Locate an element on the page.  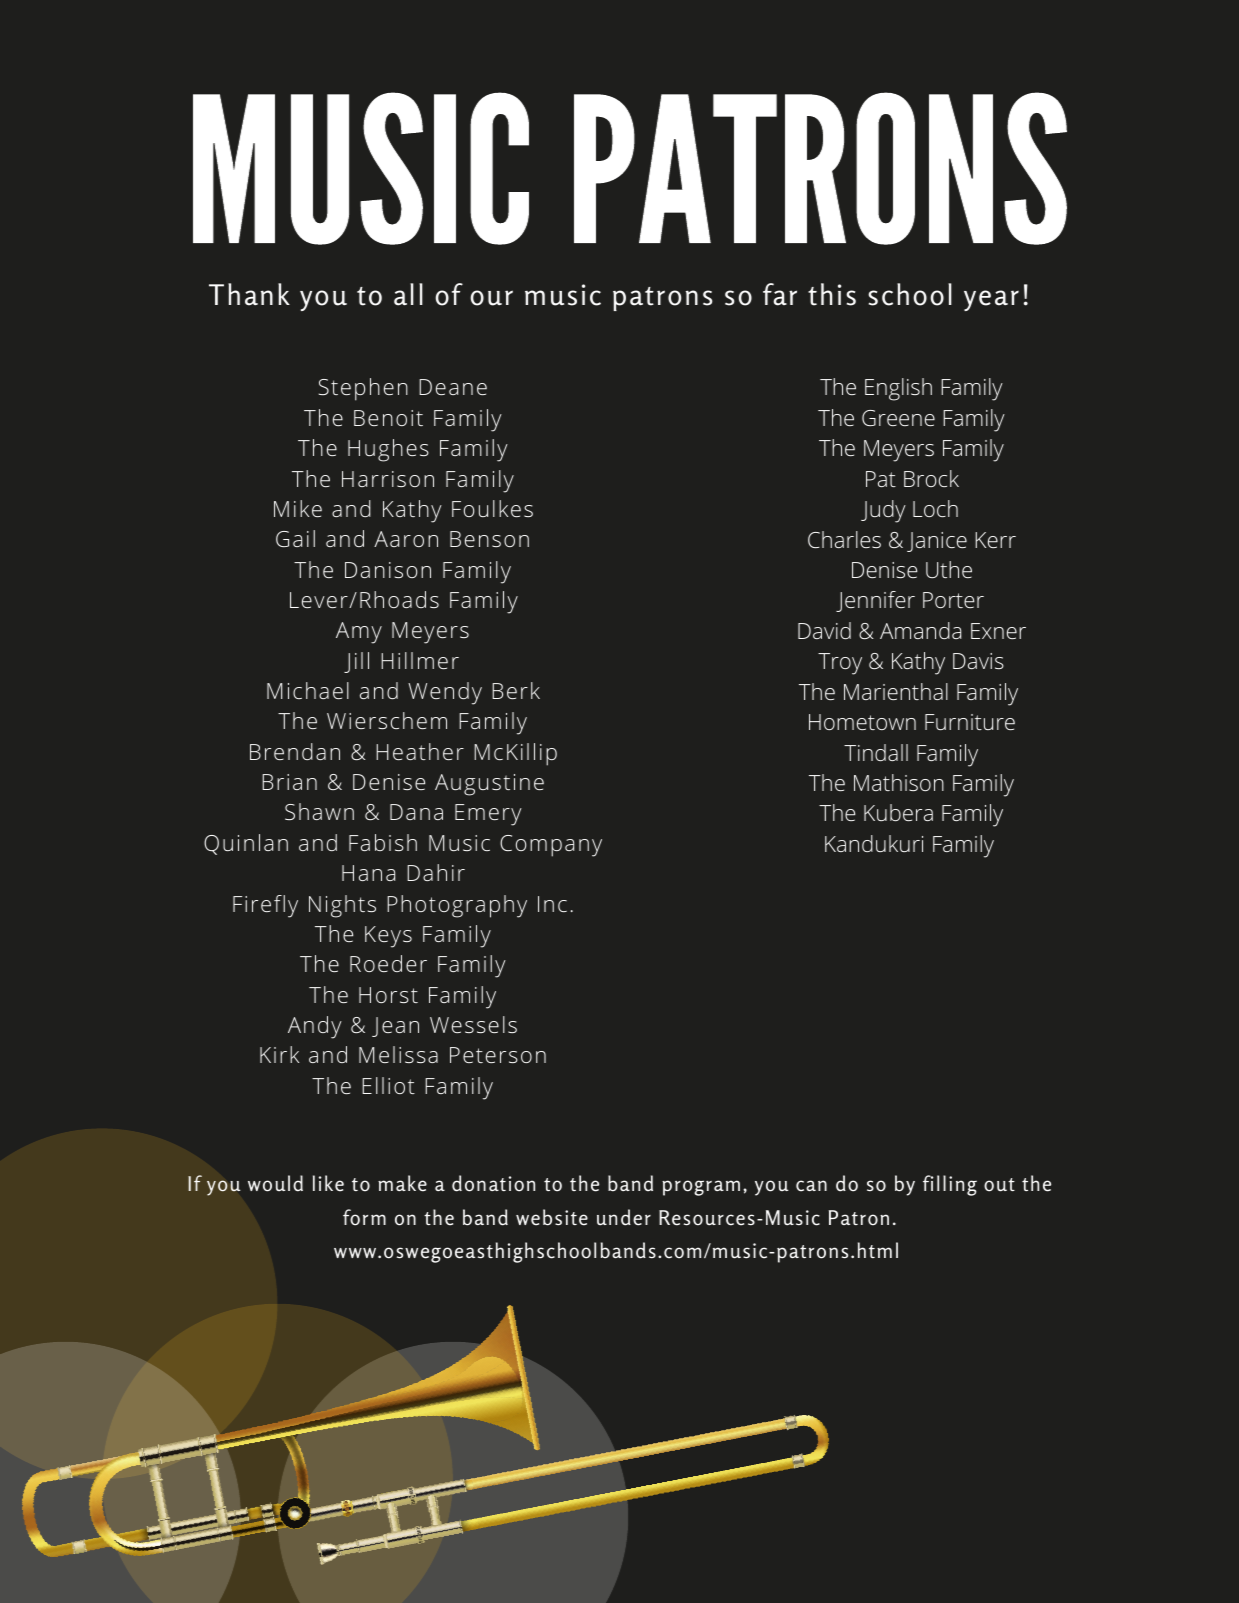
Thank is located at coordinates (249, 294).
